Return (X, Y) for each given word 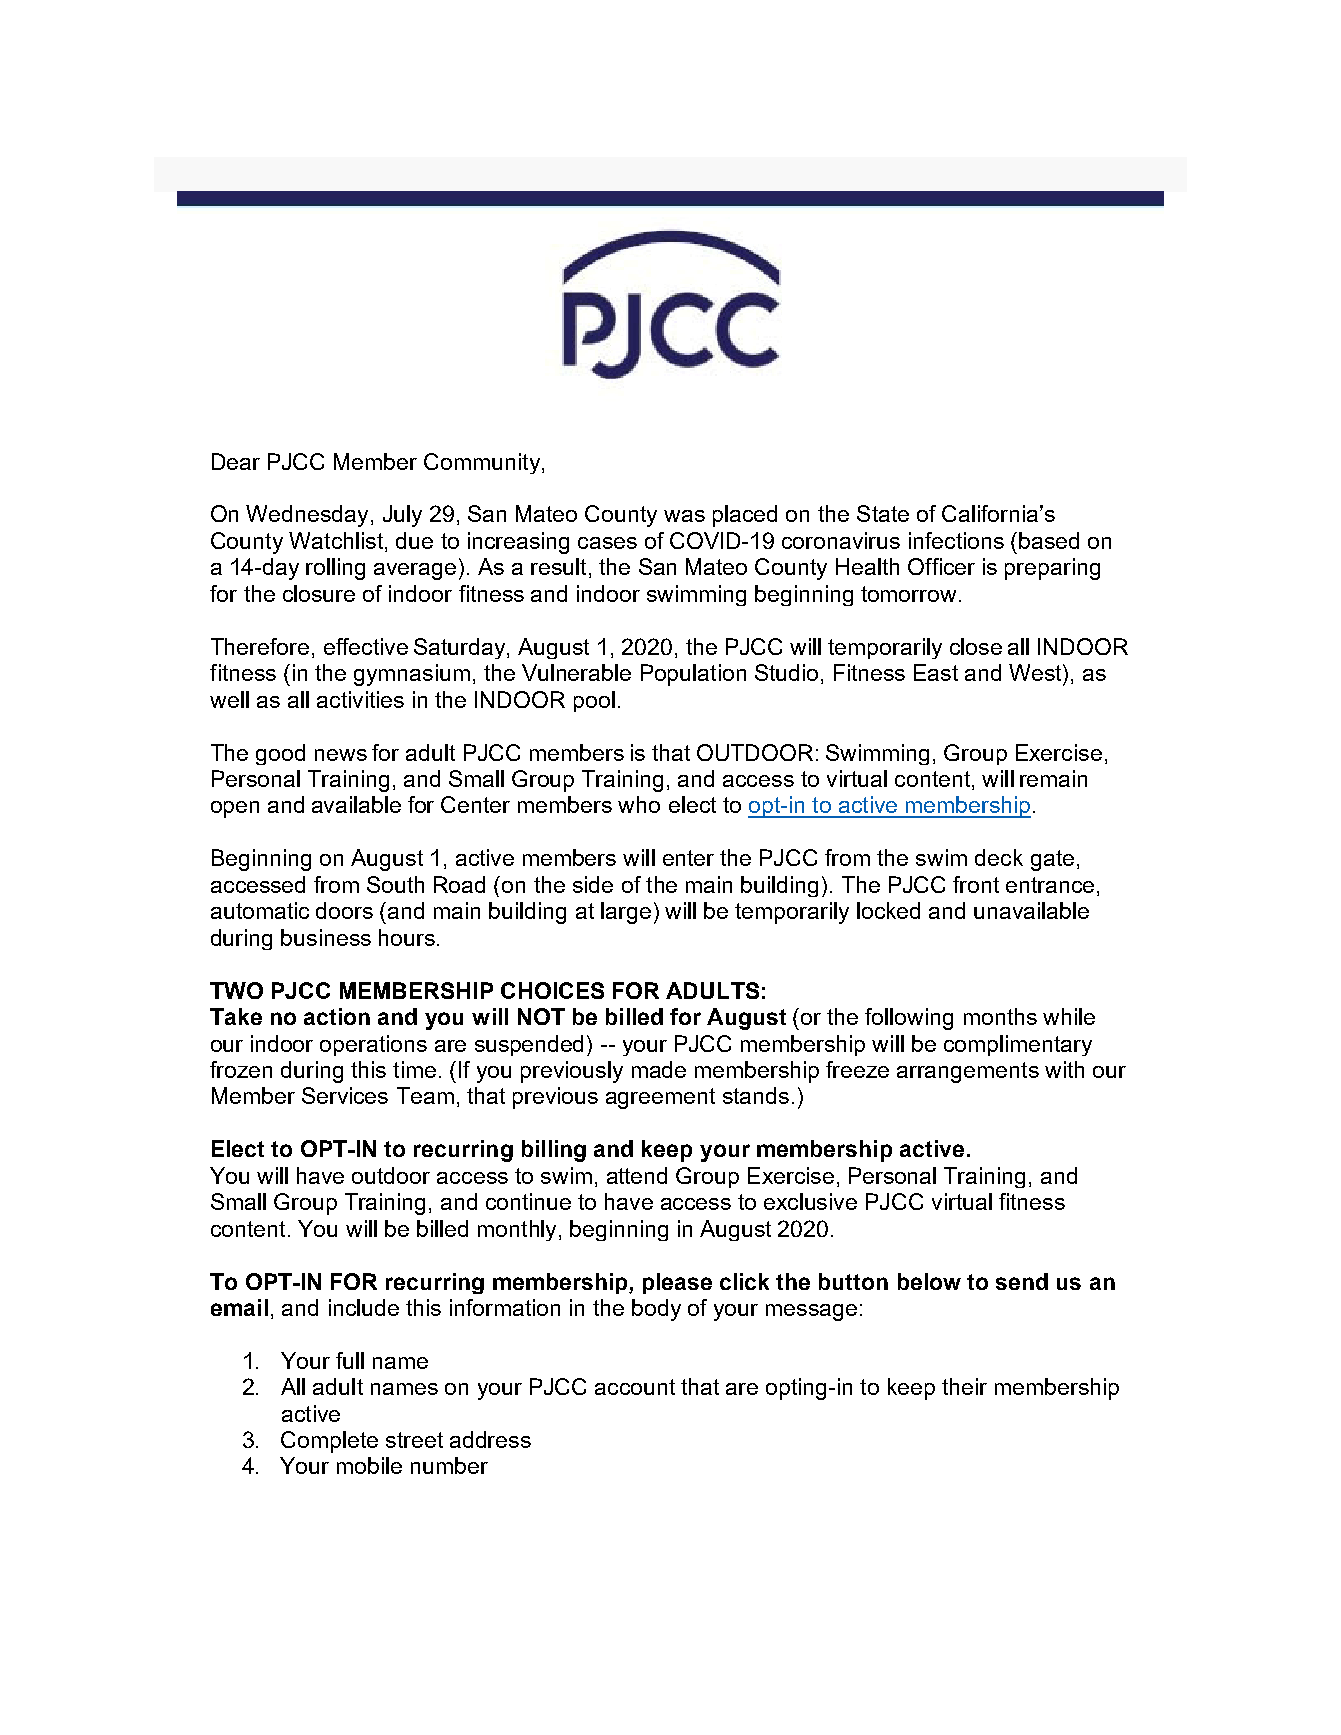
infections (956, 540)
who (639, 804)
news (341, 755)
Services (345, 1095)
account (635, 1387)
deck (999, 857)
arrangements (968, 1072)
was (684, 516)
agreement (660, 1098)
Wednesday (307, 516)
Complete (329, 1442)
